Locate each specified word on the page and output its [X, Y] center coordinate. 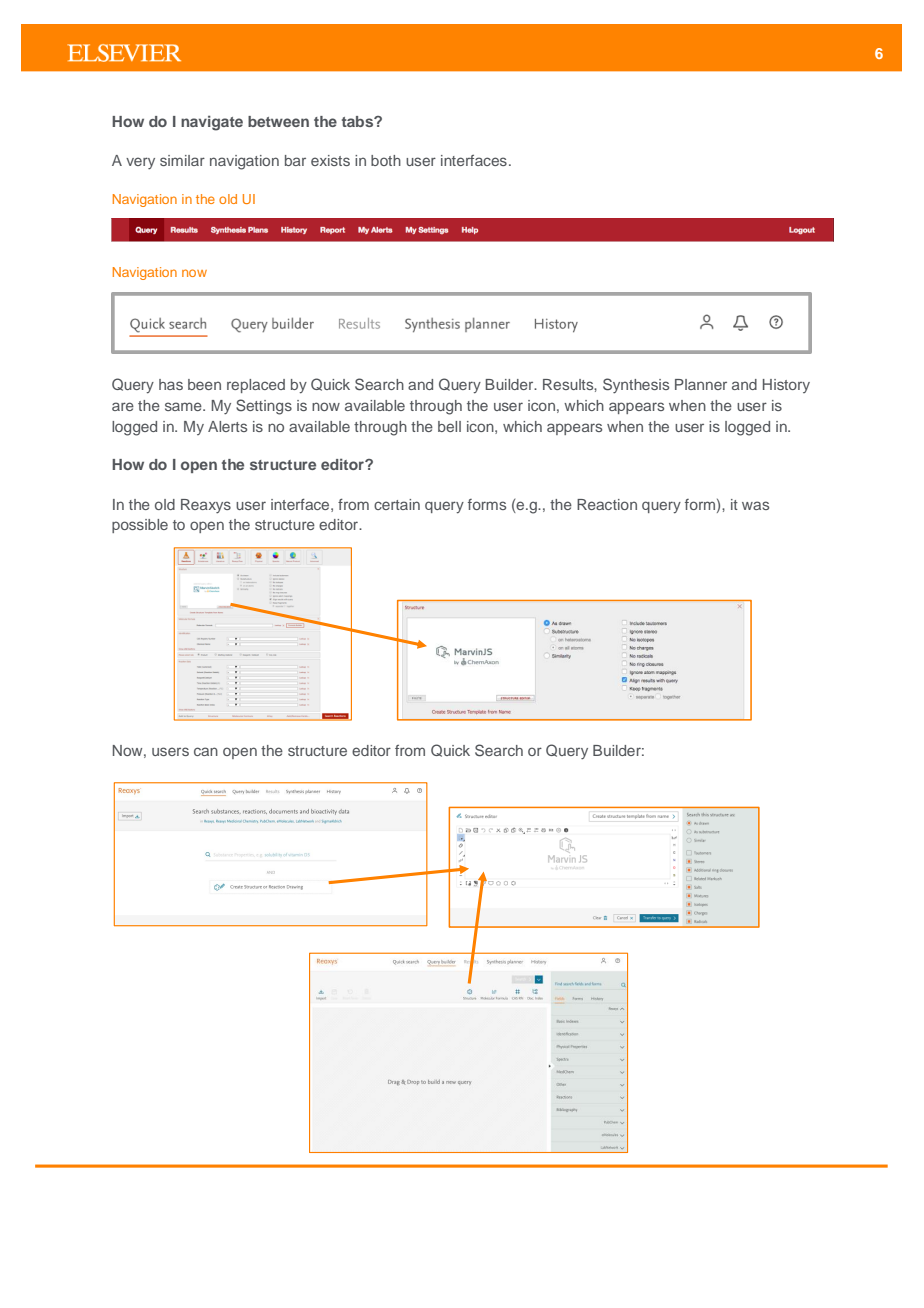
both [386, 160]
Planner [701, 384]
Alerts [227, 426]
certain [397, 504]
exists [330, 160]
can [206, 751]
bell [449, 426]
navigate [212, 123]
